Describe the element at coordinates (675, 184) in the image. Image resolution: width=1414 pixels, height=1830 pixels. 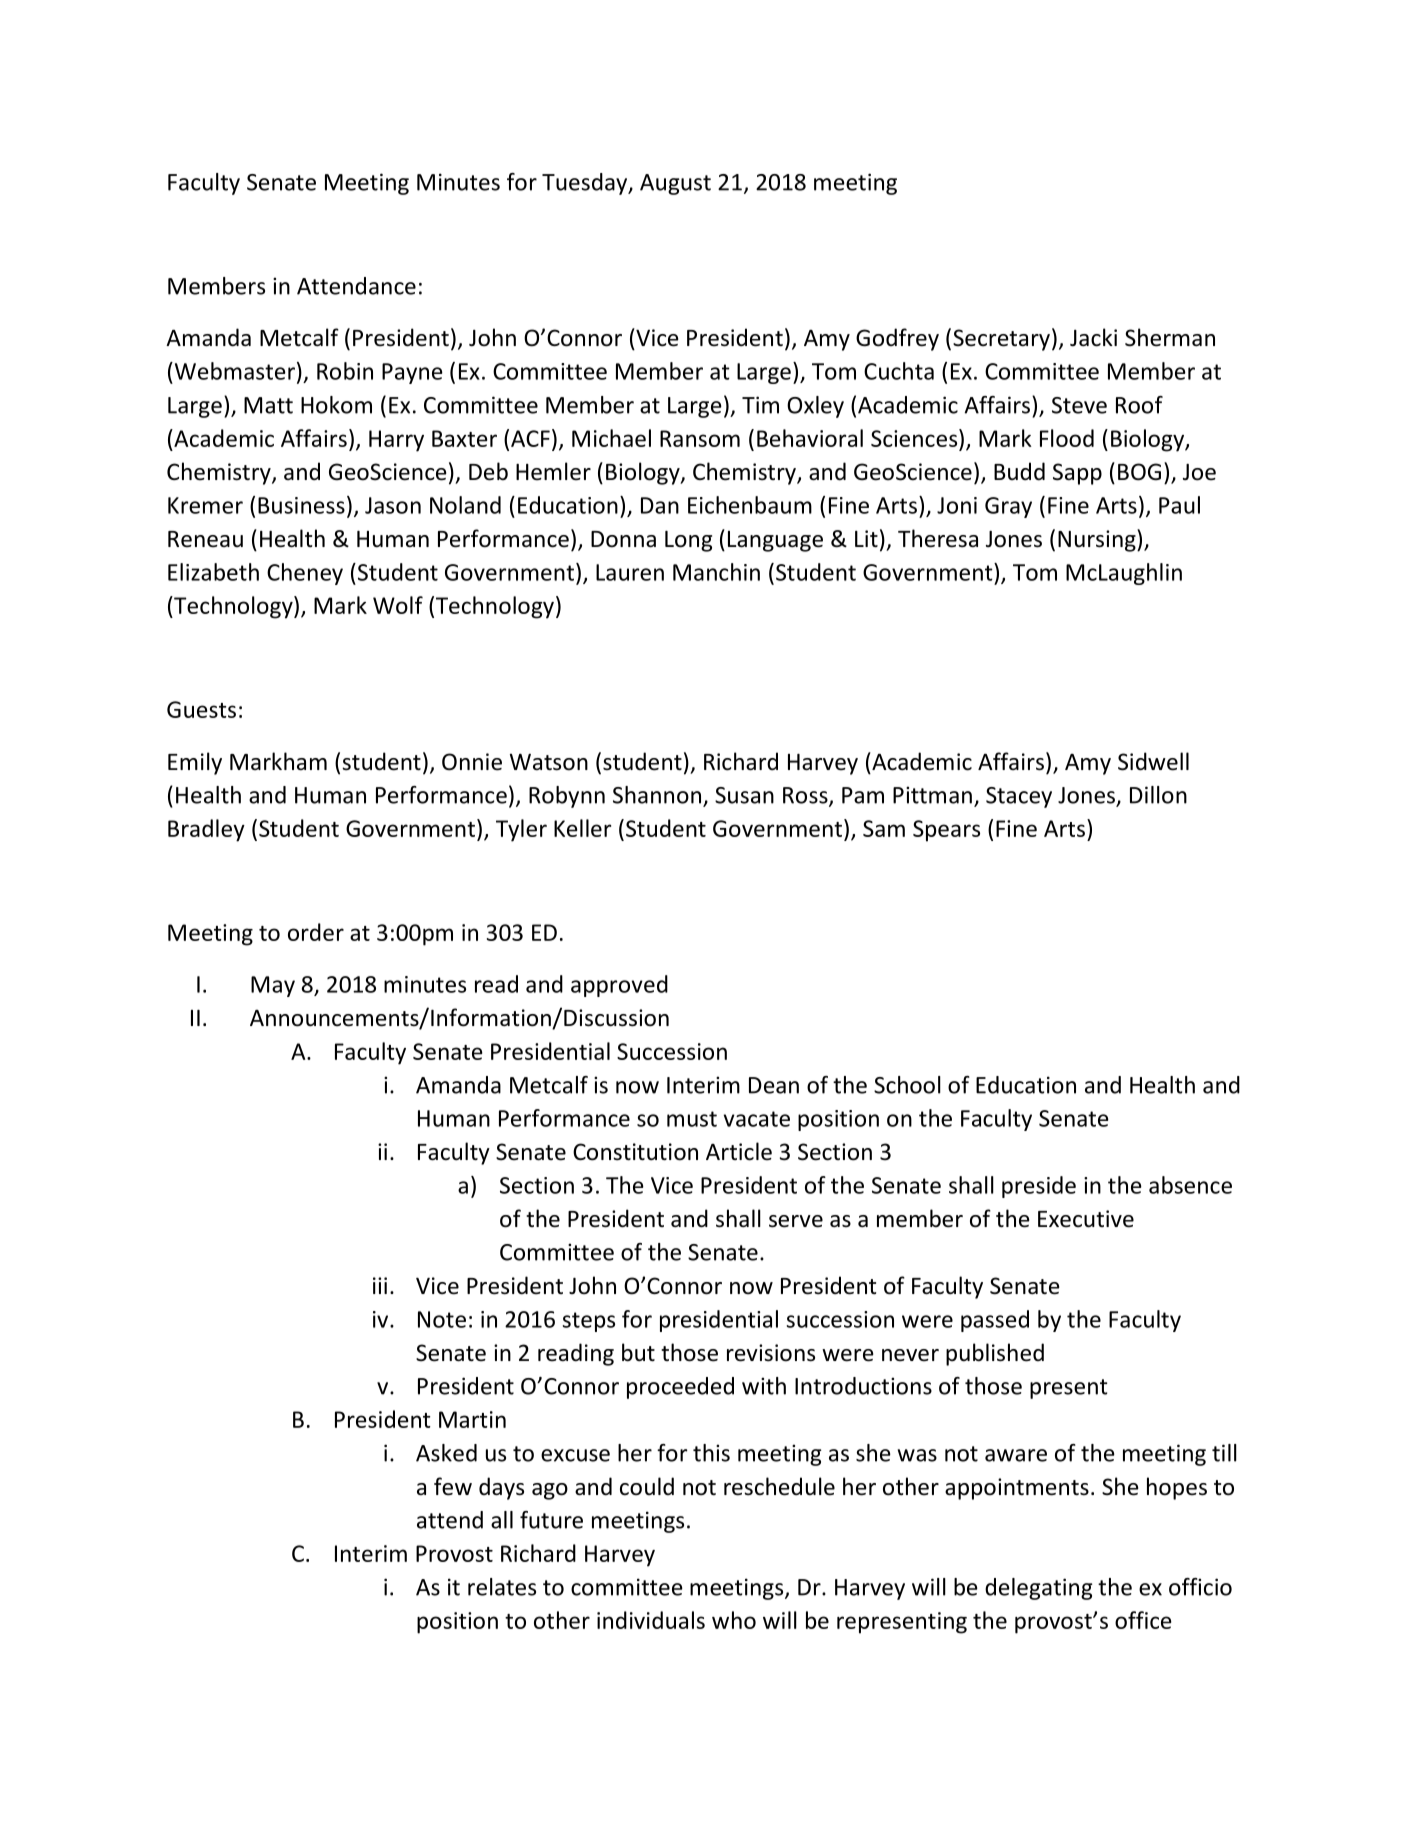
I see `August` at that location.
